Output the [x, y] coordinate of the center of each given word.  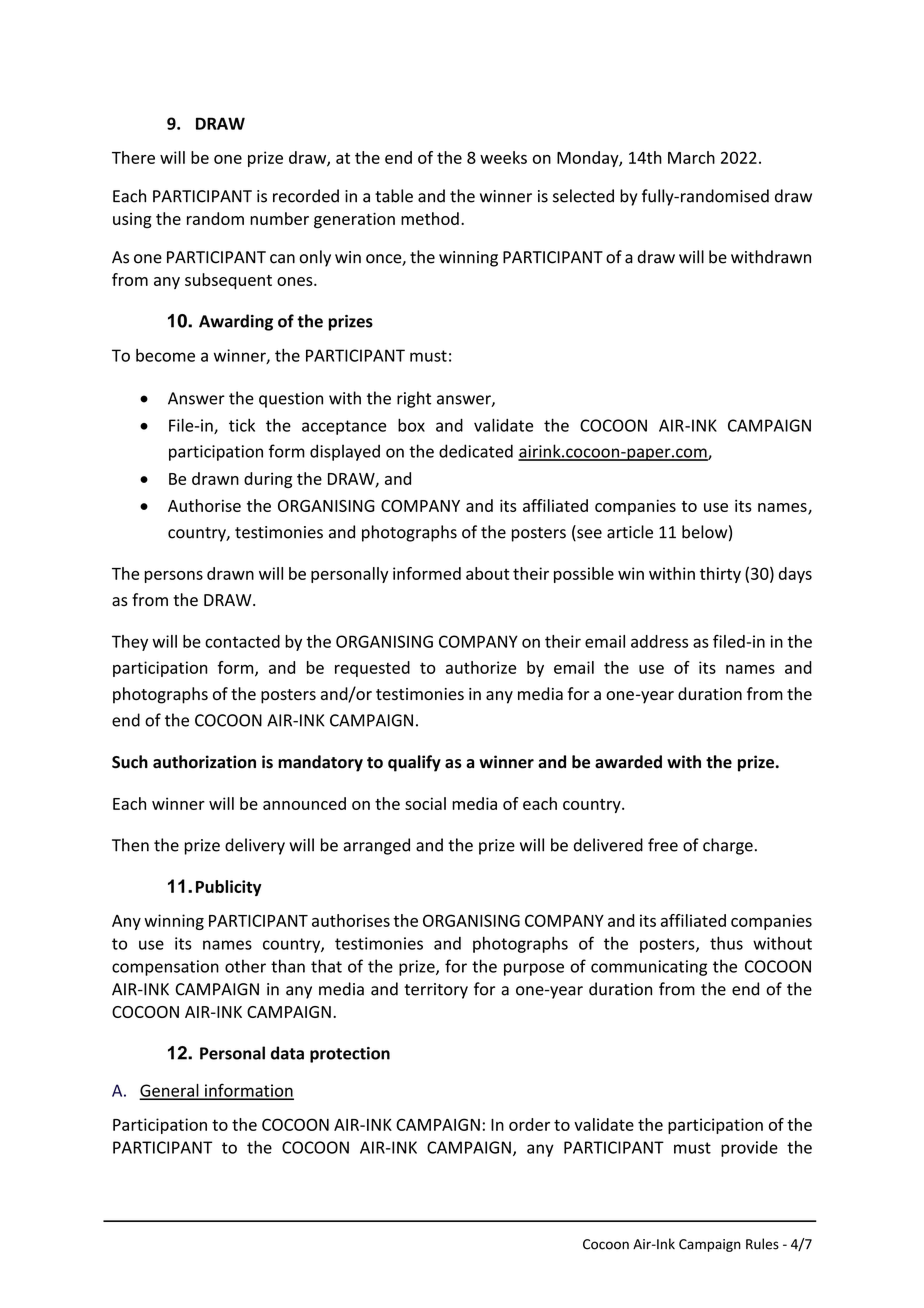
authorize [481, 667]
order [529, 1124]
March [691, 157]
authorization [204, 762]
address [659, 641]
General [170, 1091]
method [430, 218]
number [279, 218]
